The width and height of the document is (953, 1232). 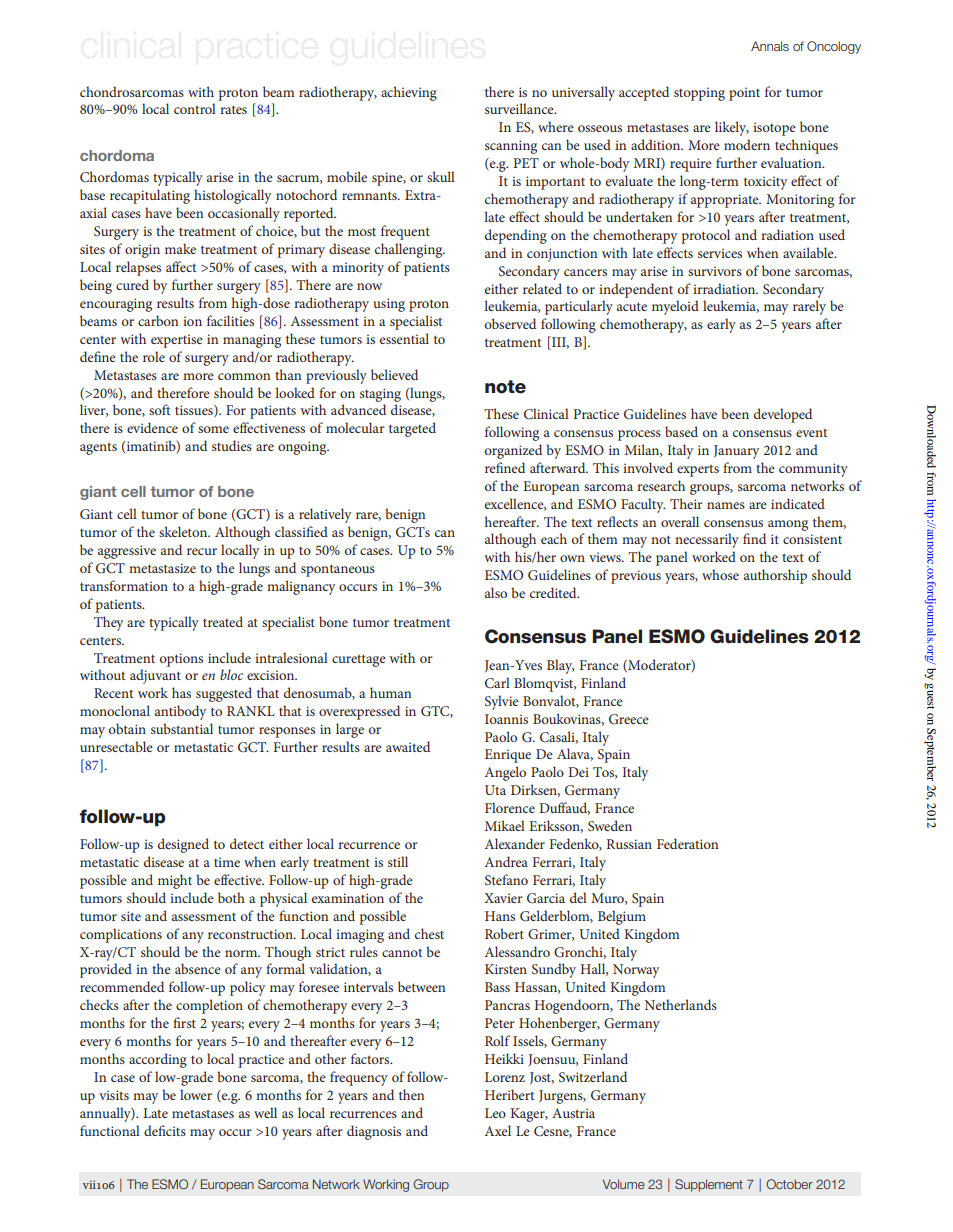 What do you see at coordinates (709, 1185) in the document?
I see `Supplement` at bounding box center [709, 1185].
